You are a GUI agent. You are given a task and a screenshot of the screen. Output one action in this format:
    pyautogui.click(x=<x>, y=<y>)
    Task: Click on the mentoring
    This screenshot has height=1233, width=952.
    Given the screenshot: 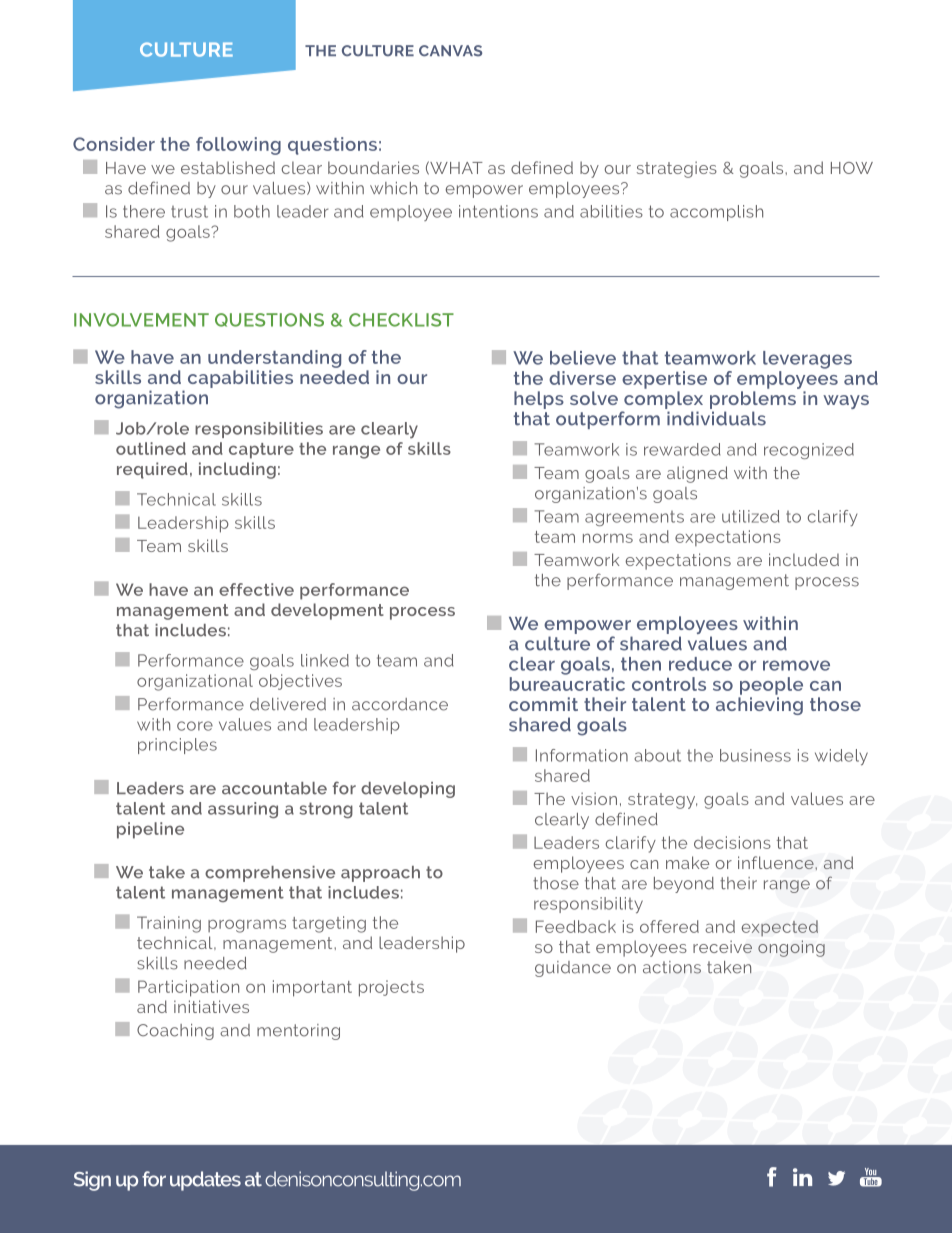 What is the action you would take?
    pyautogui.click(x=298, y=1032)
